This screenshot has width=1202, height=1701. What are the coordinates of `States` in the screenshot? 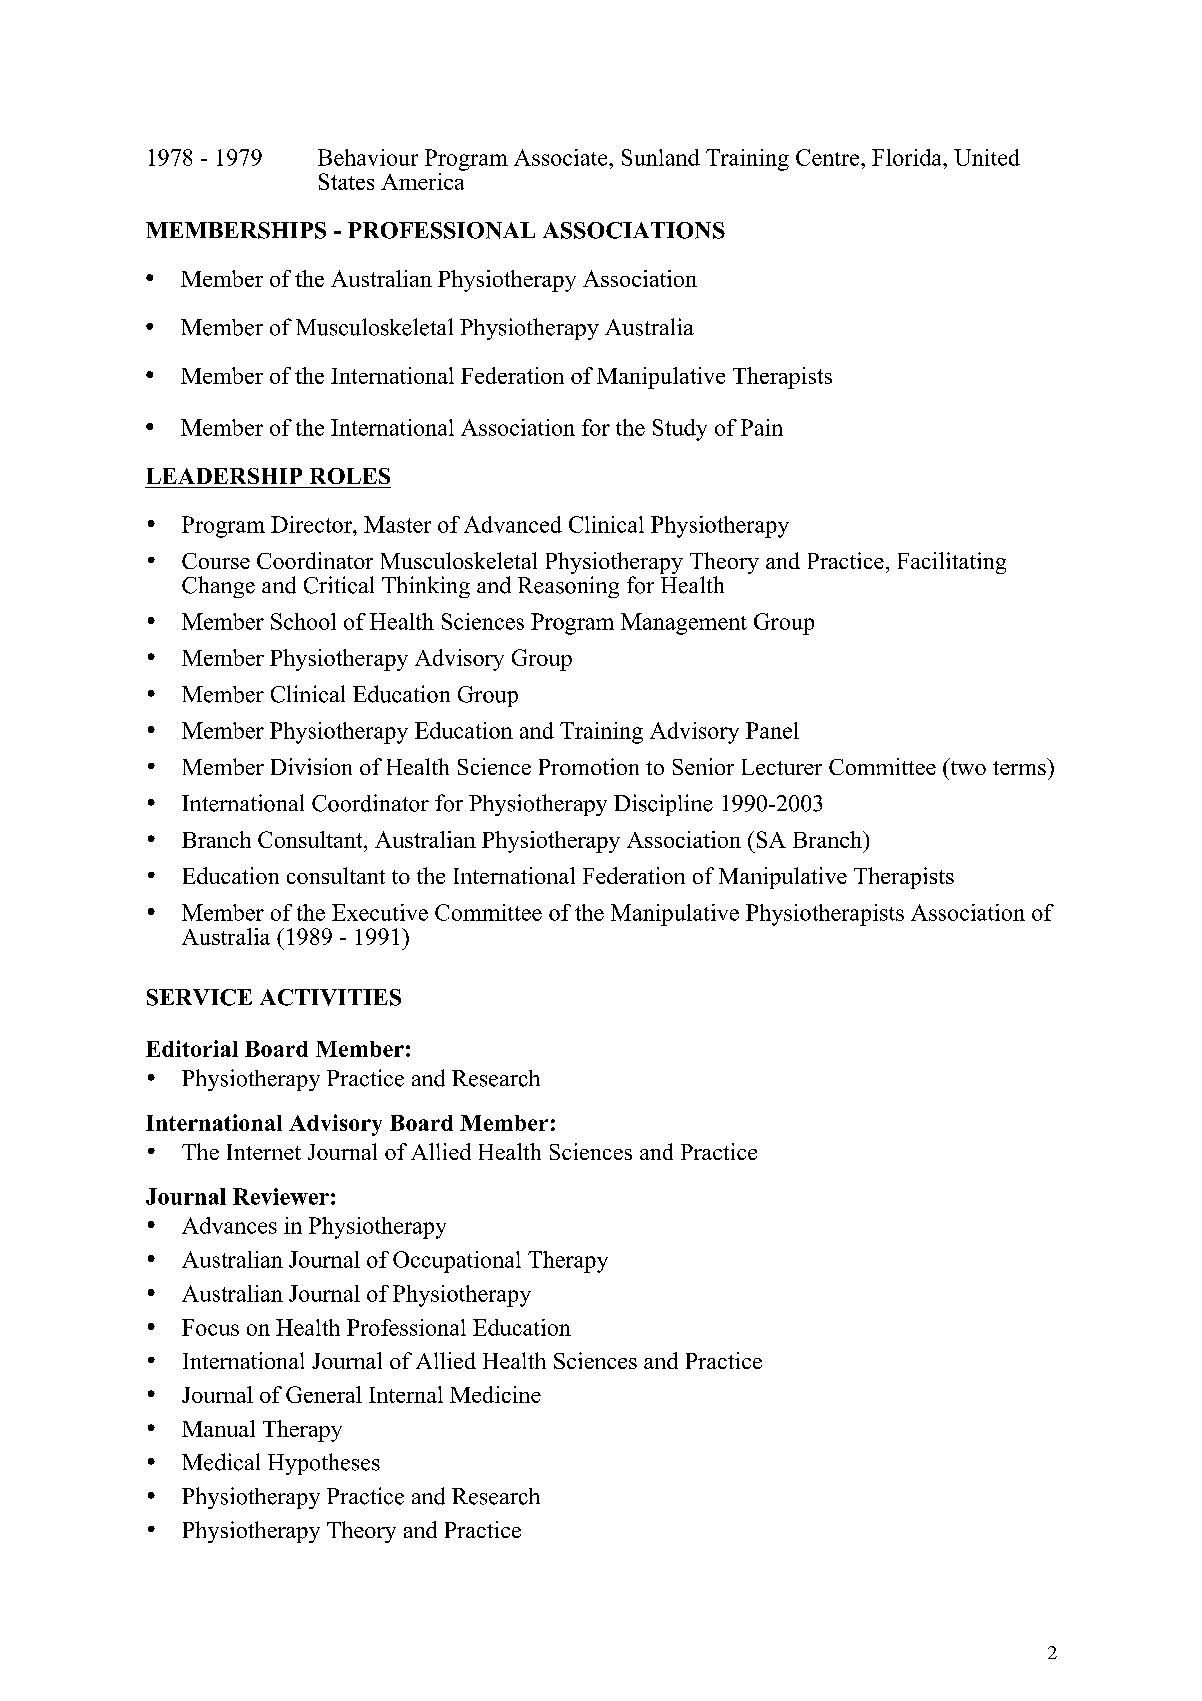 It's located at (346, 181).
